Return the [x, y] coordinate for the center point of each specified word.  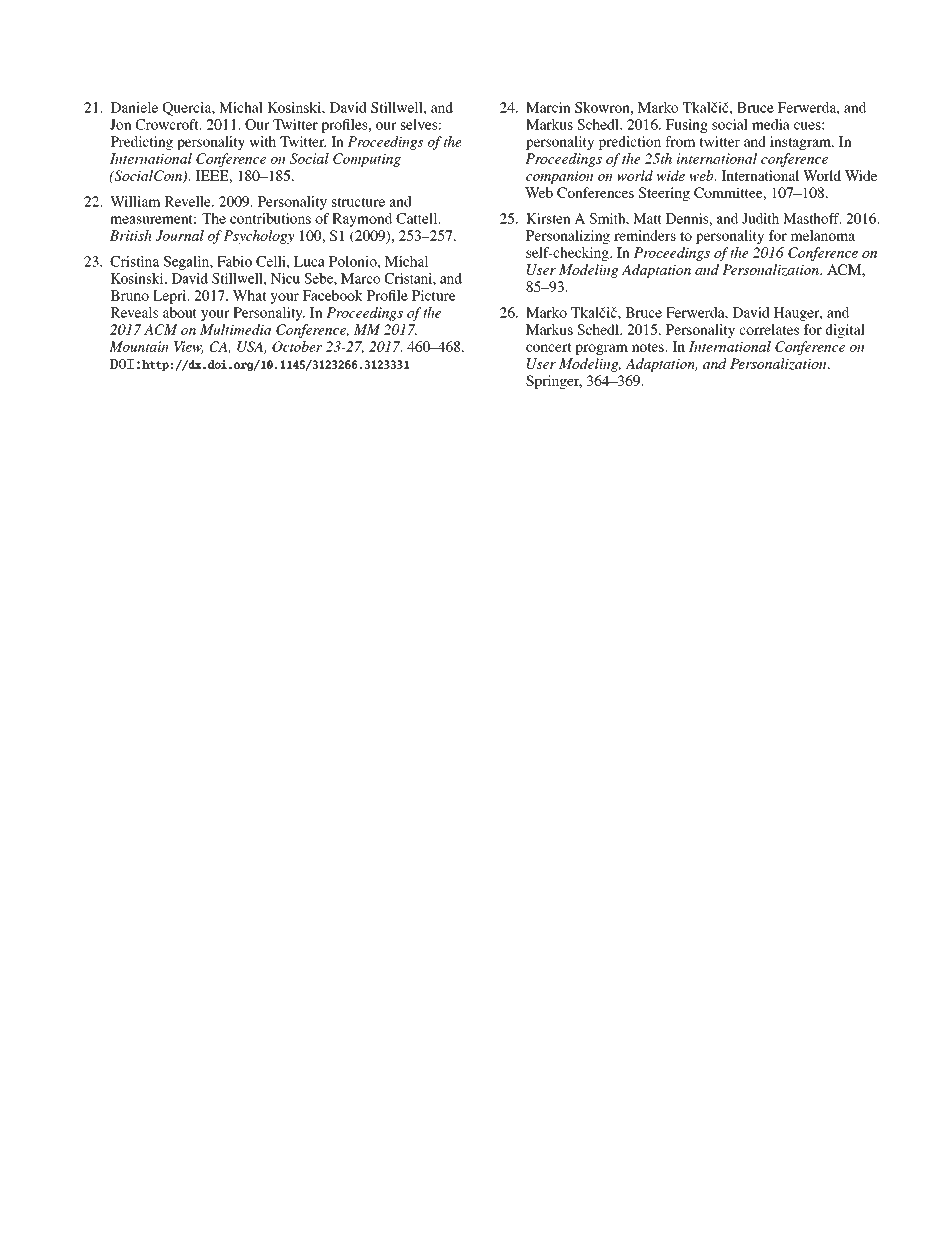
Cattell [418, 218]
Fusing [687, 126]
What [250, 295]
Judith [760, 218]
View [188, 347]
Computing [367, 160]
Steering [664, 194]
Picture [434, 295]
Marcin [548, 107]
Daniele [134, 107]
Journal [180, 235]
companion [560, 177]
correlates [769, 329]
